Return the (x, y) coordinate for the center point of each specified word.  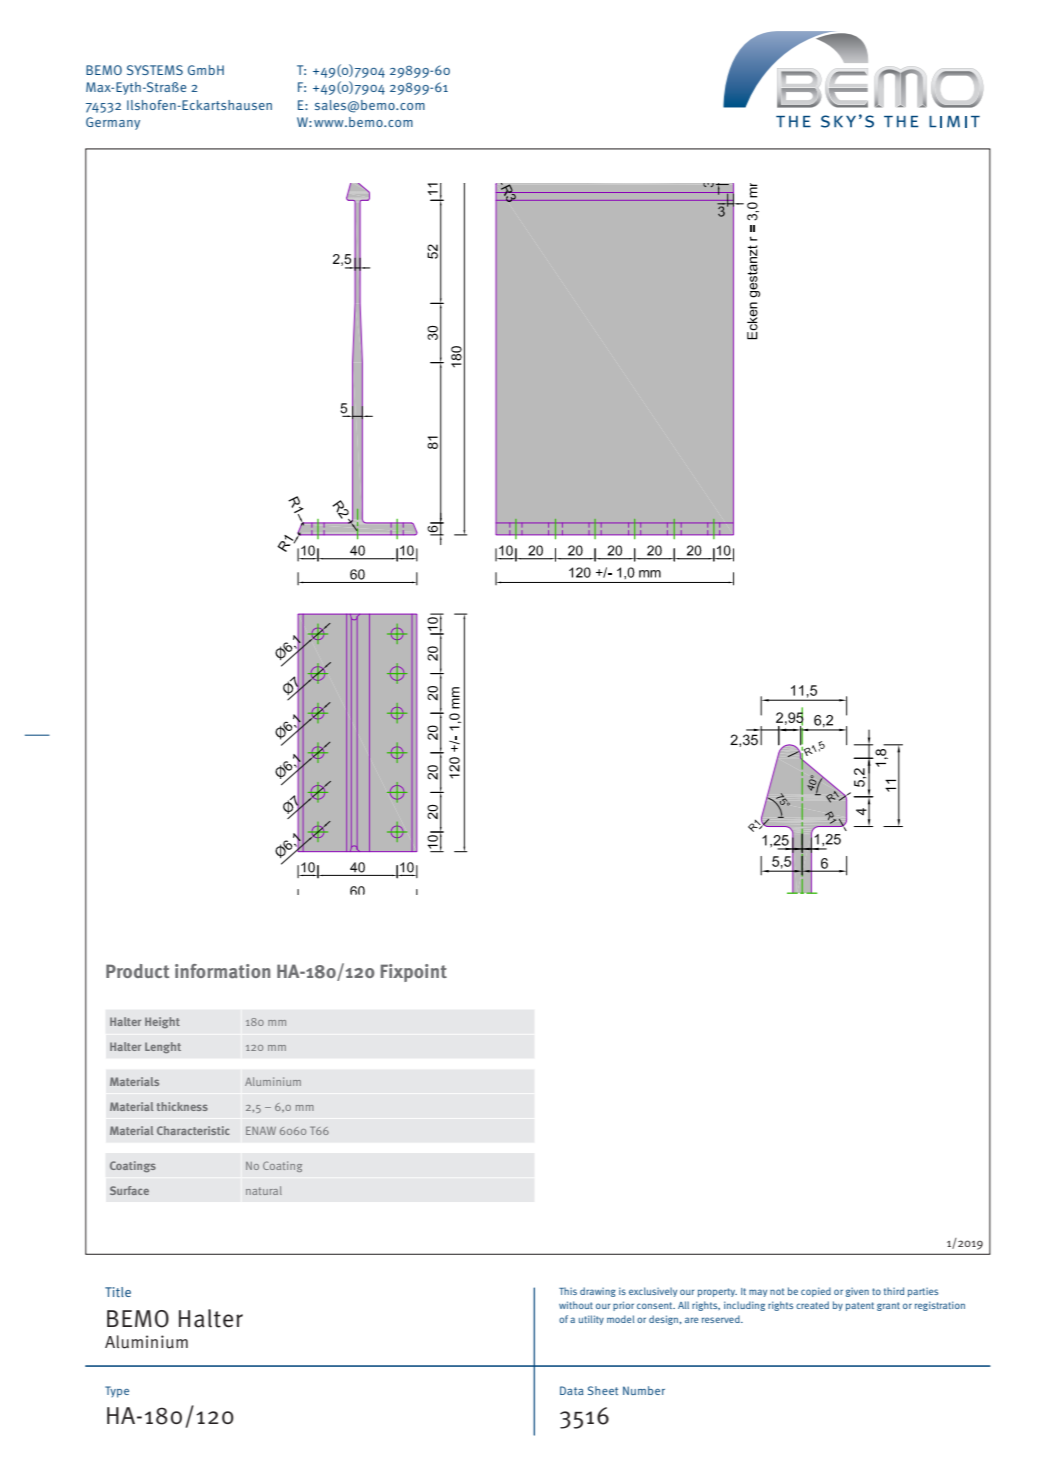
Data (572, 1390)
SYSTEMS (155, 70)
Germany (113, 123)
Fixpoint (414, 973)
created (812, 1305)
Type (117, 1392)
